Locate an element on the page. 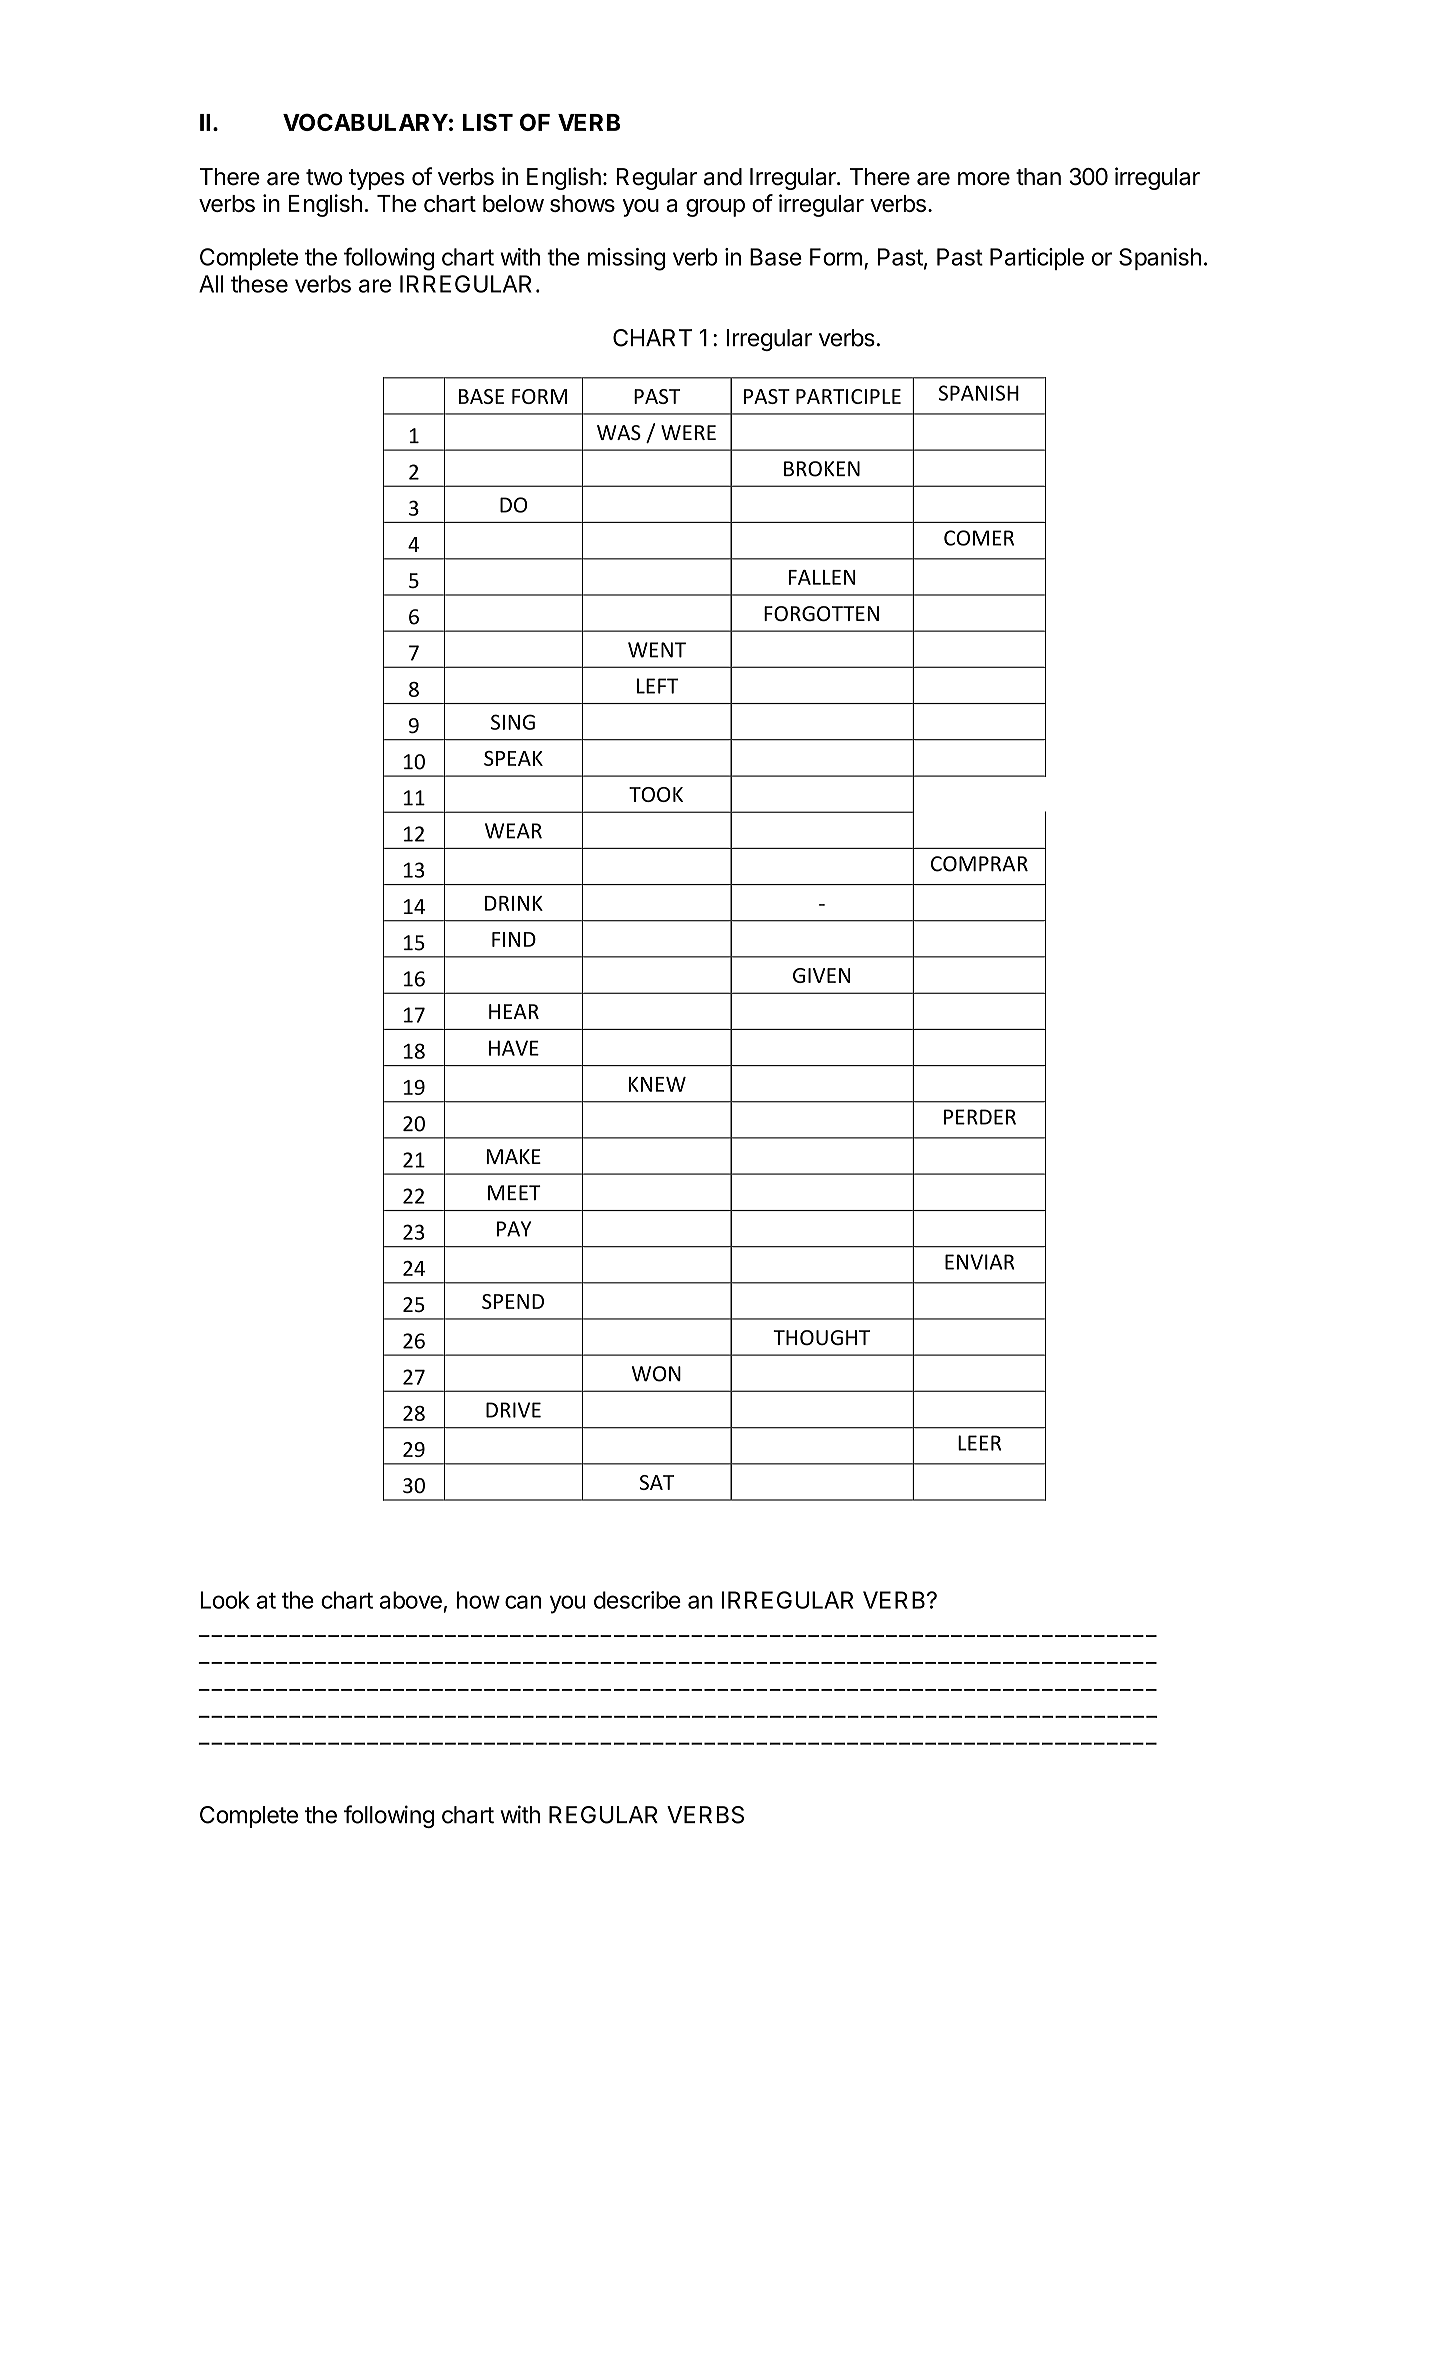 Image resolution: width=1429 pixels, height=2354 pixels. COMER is located at coordinates (979, 538).
